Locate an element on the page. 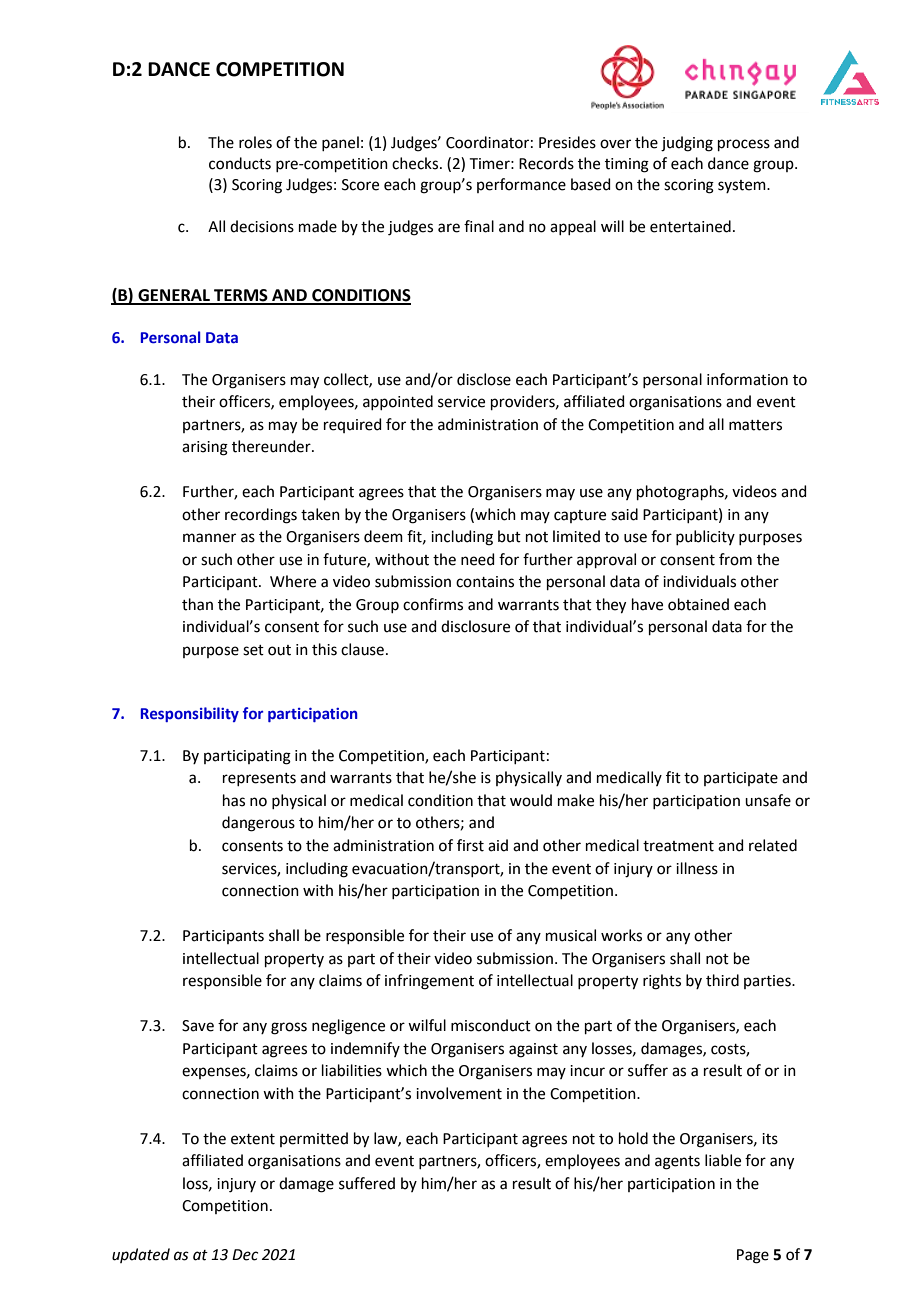 The height and width of the page is (1308, 924). involvement is located at coordinates (459, 1093).
